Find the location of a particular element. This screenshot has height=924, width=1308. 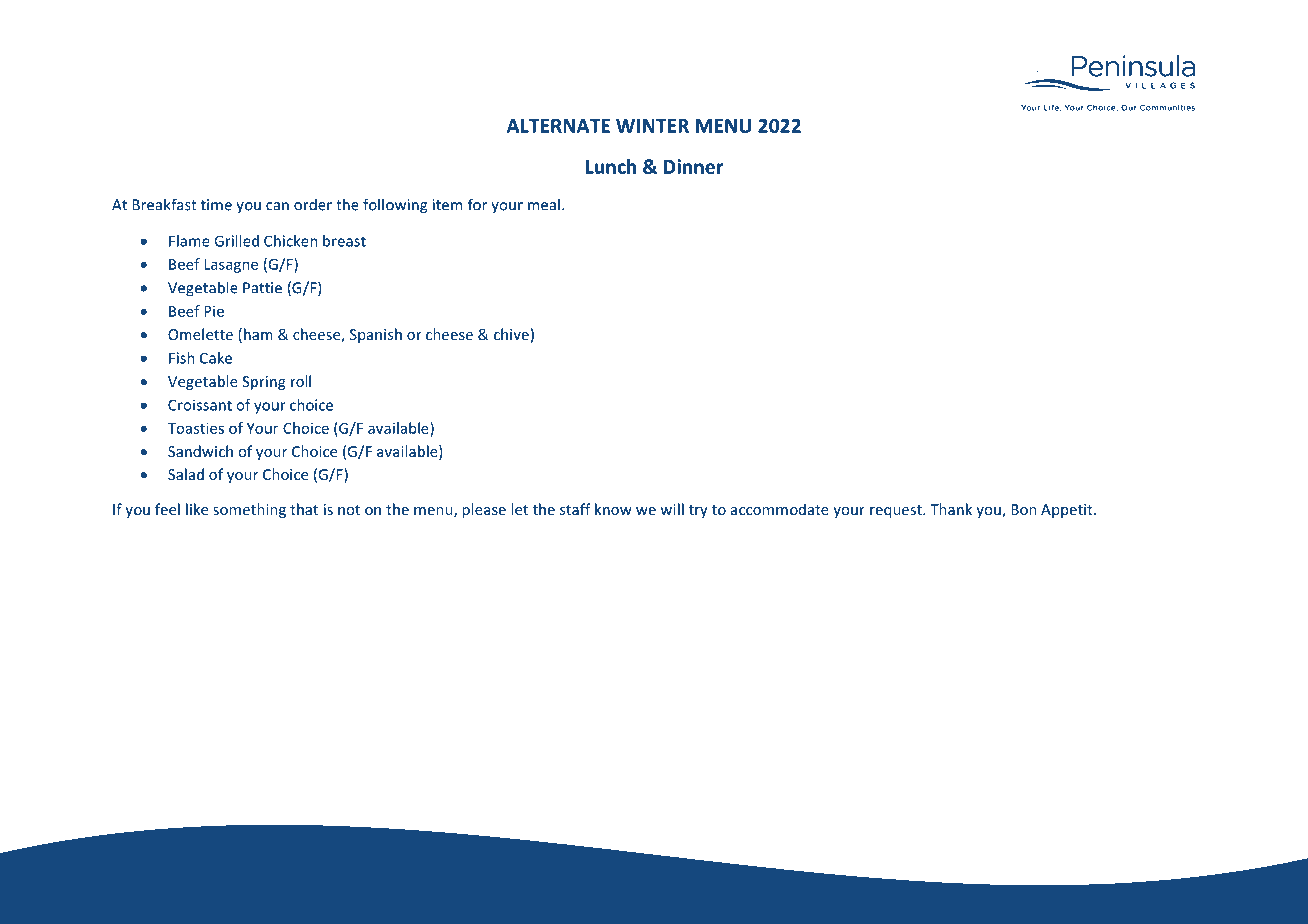

Dinner is located at coordinates (693, 166).
